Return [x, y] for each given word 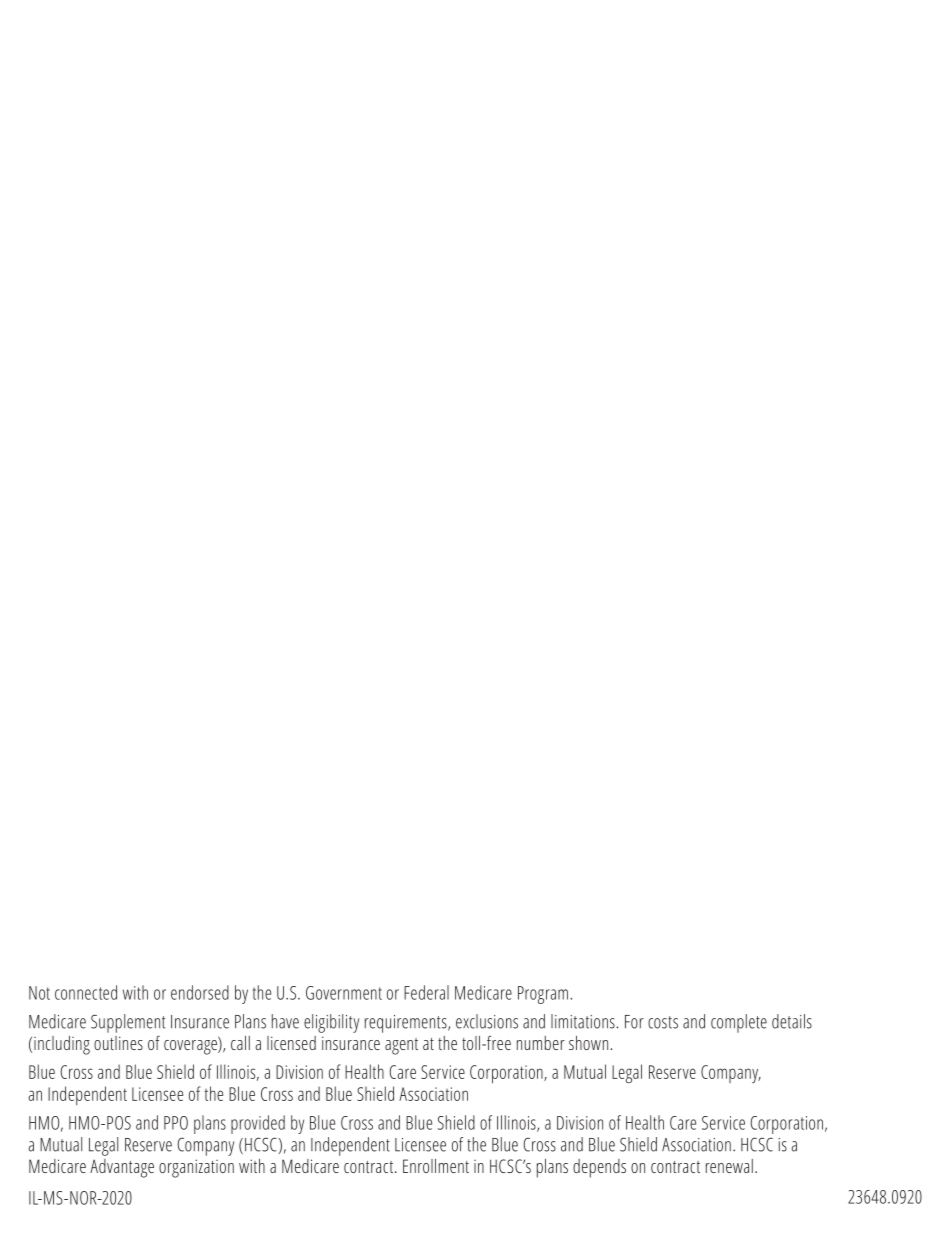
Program [543, 995]
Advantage [122, 1168]
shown [588, 1043]
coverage [191, 1046]
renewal [729, 1166]
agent [401, 1046]
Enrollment [436, 1166]
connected [86, 992]
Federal [426, 992]
